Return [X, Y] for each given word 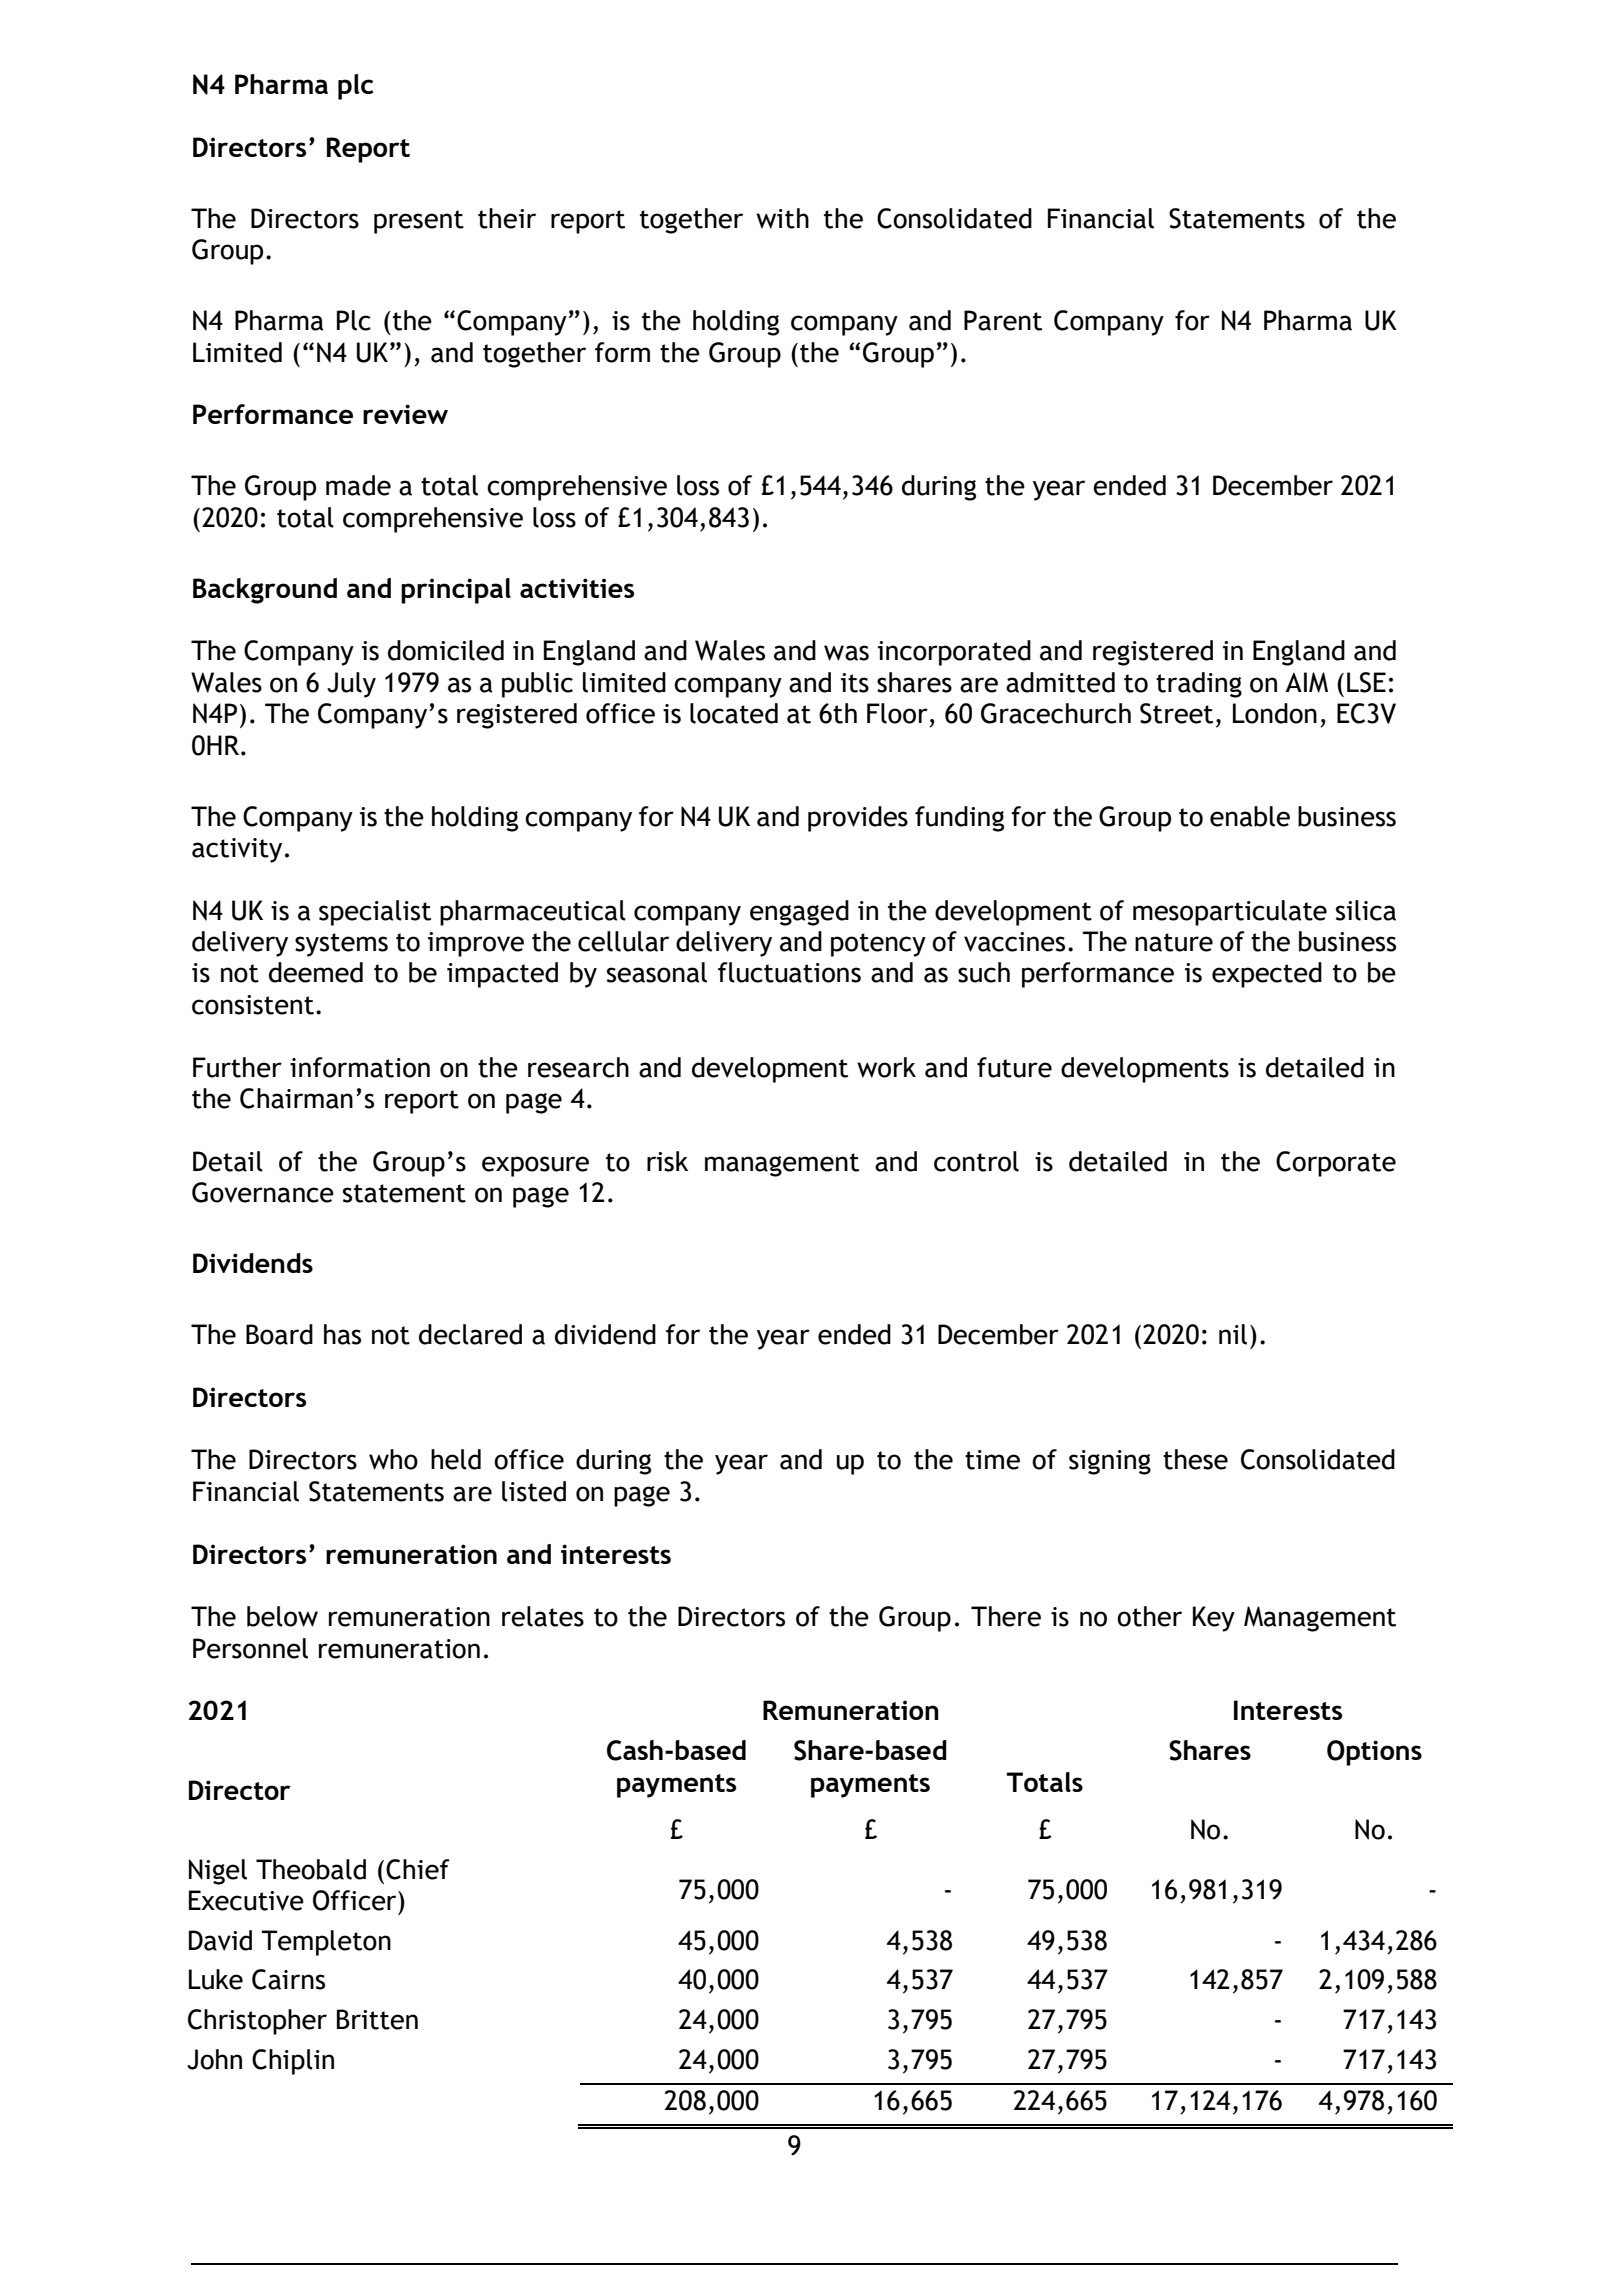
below [282, 1616]
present [419, 222]
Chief [418, 1869]
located [734, 713]
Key [1214, 1619]
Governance [263, 1192]
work [886, 1067]
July [351, 685]
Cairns [288, 1979]
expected [1267, 975]
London [1275, 713]
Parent [1003, 320]
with [782, 218]
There [1006, 1616]
